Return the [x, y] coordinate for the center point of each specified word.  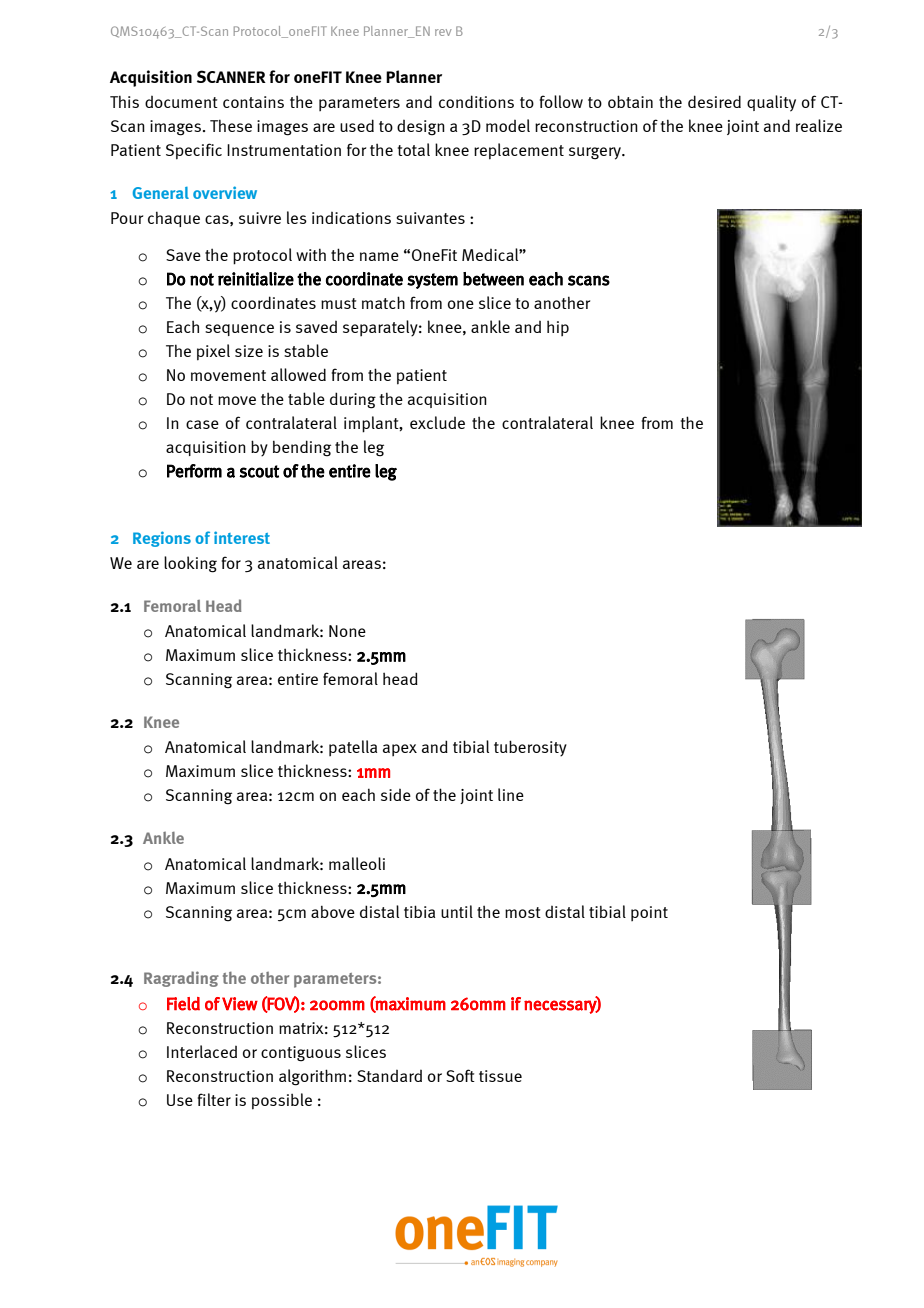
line [511, 794]
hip [558, 328]
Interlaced [202, 1051]
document [181, 102]
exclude [437, 422]
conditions [476, 101]
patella [353, 748]
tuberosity [530, 748]
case [202, 424]
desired [714, 101]
